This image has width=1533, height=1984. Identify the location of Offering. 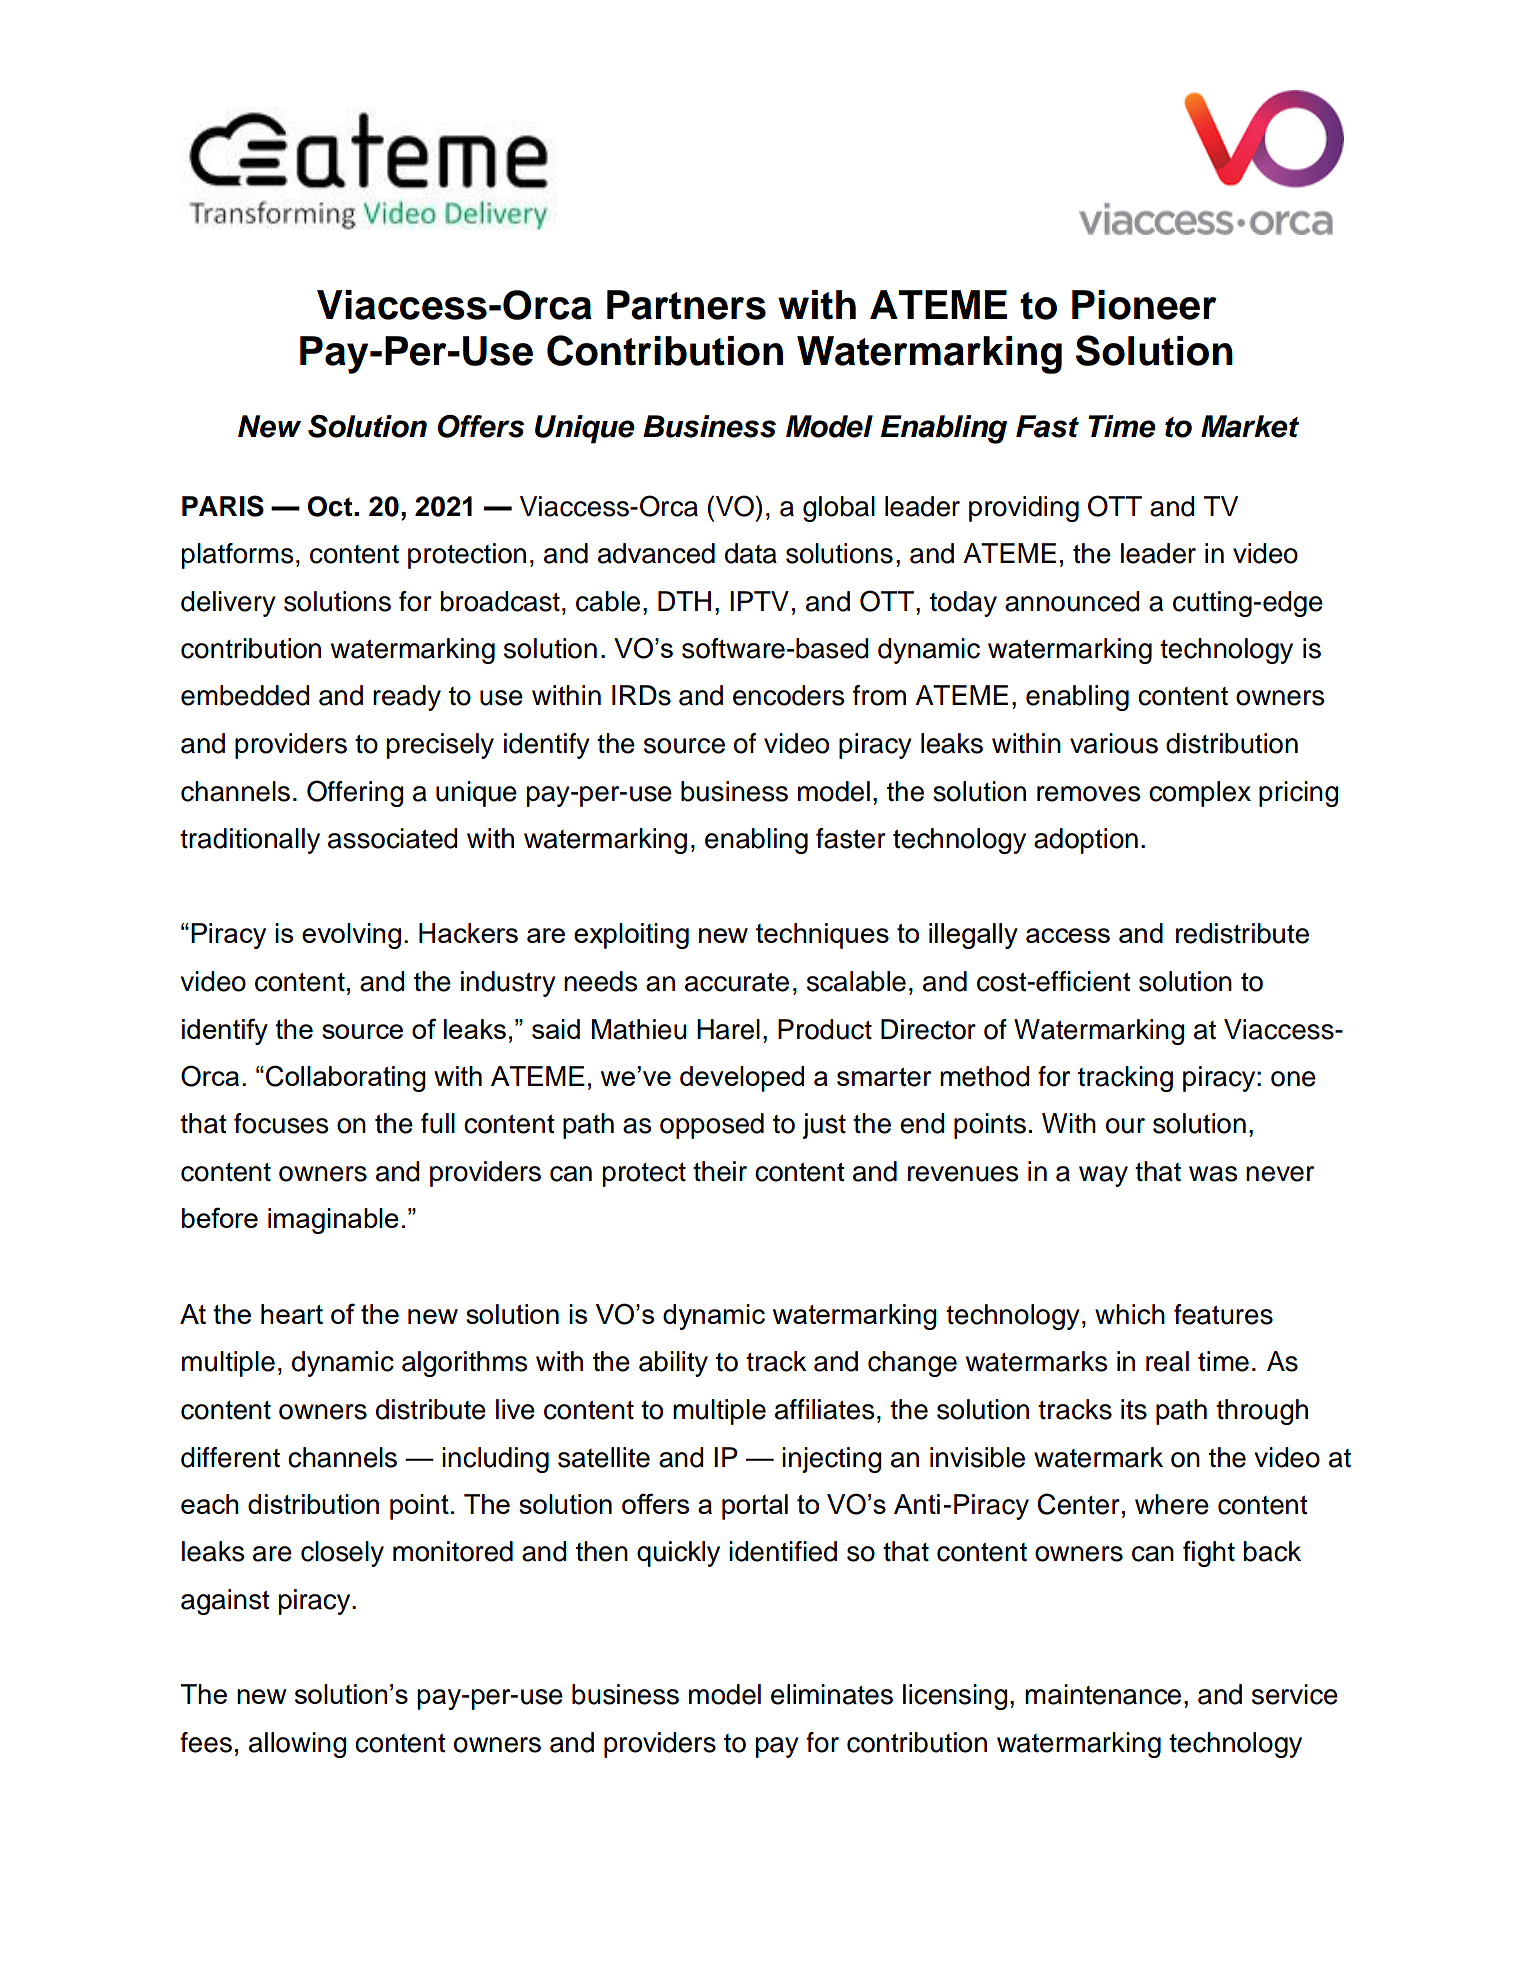
(355, 793).
